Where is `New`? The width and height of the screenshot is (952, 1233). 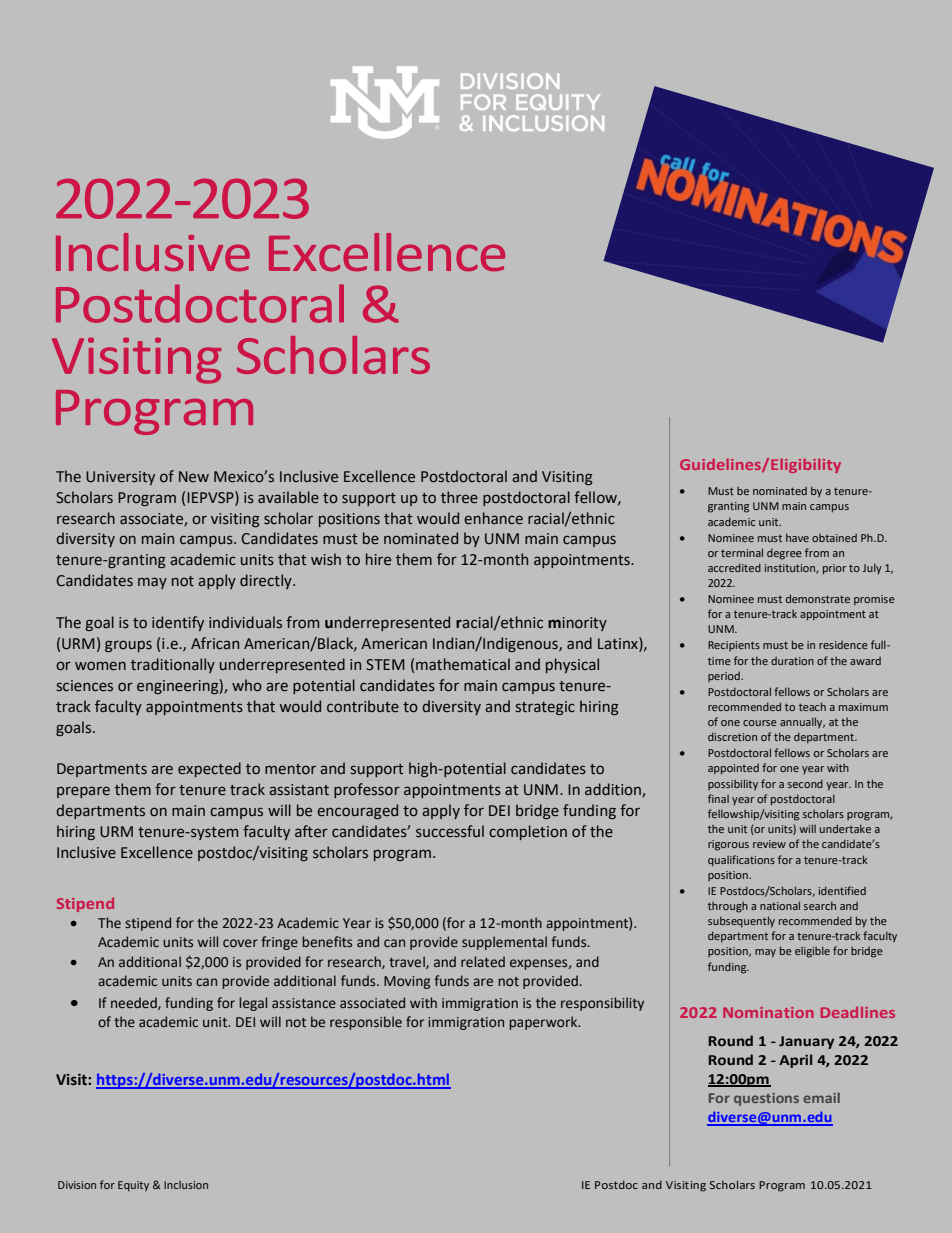
New is located at coordinates (194, 477).
